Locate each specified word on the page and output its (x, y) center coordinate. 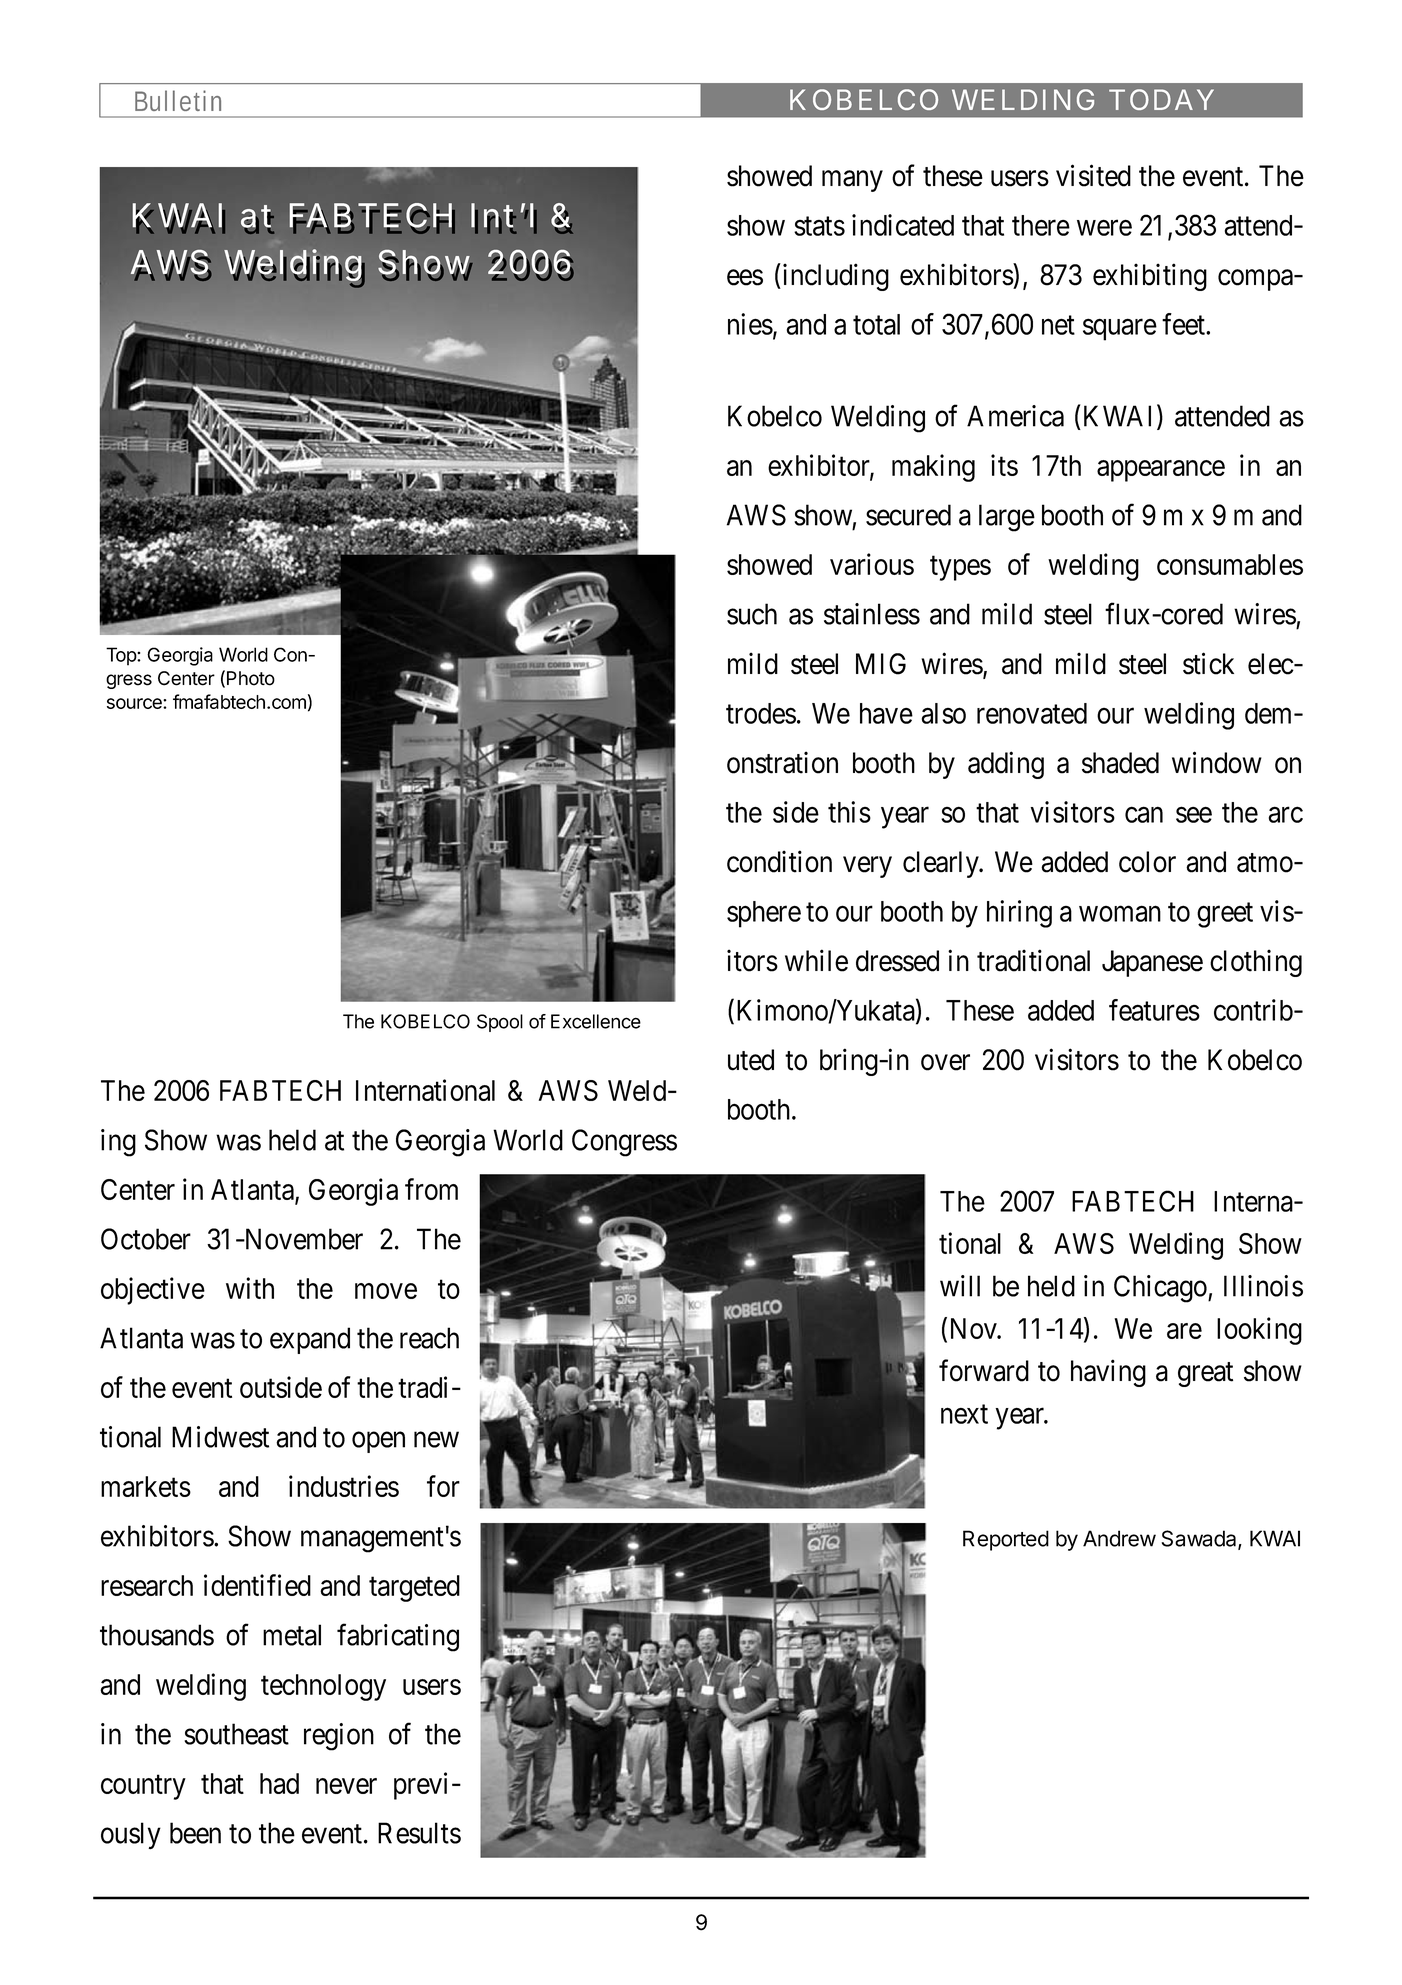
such (752, 614)
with (250, 1288)
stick (1208, 663)
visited (1093, 175)
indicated (903, 225)
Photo (251, 678)
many (852, 181)
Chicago (1161, 1289)
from (431, 1189)
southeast (236, 1734)
